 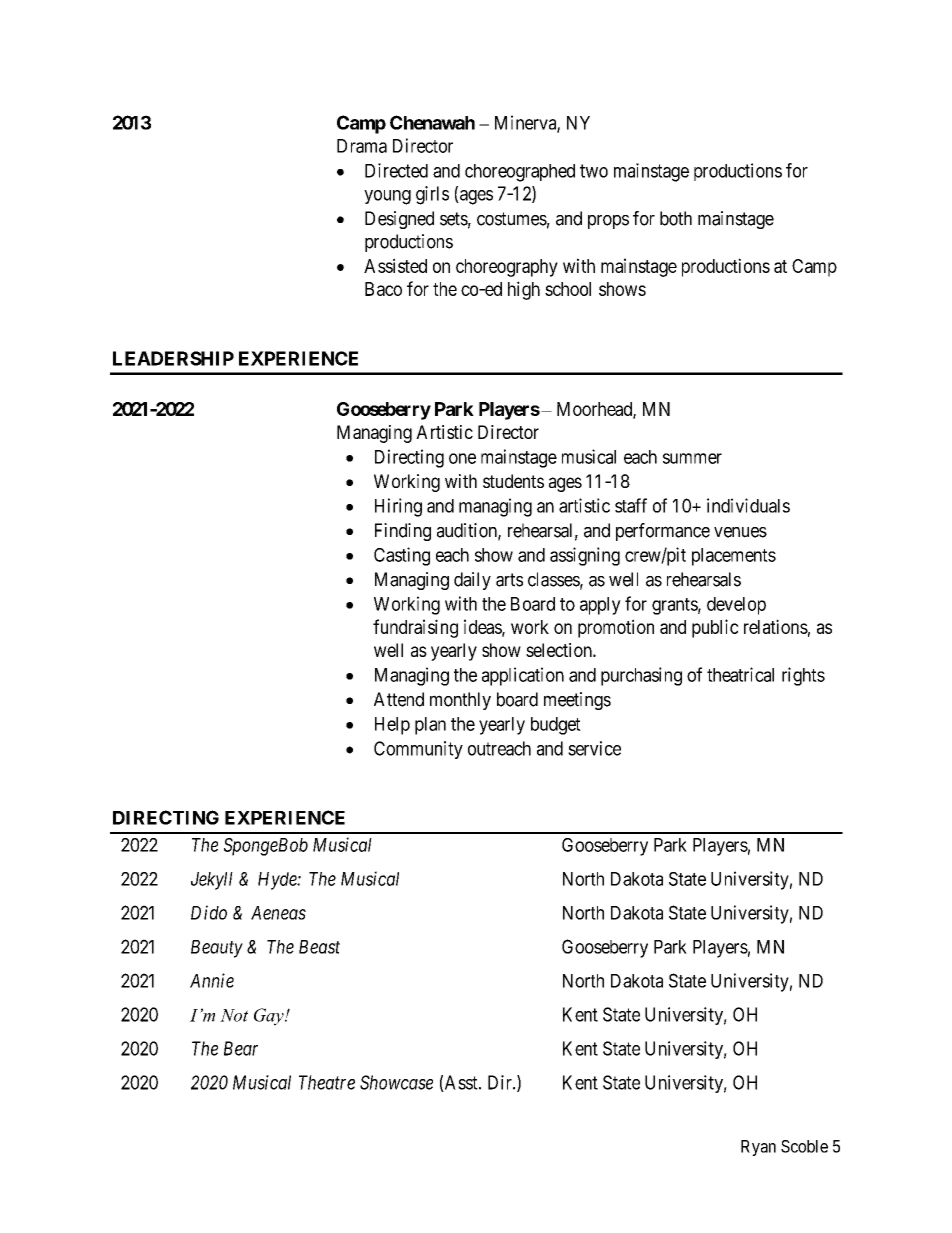 I want to click on both, so click(x=676, y=218).
